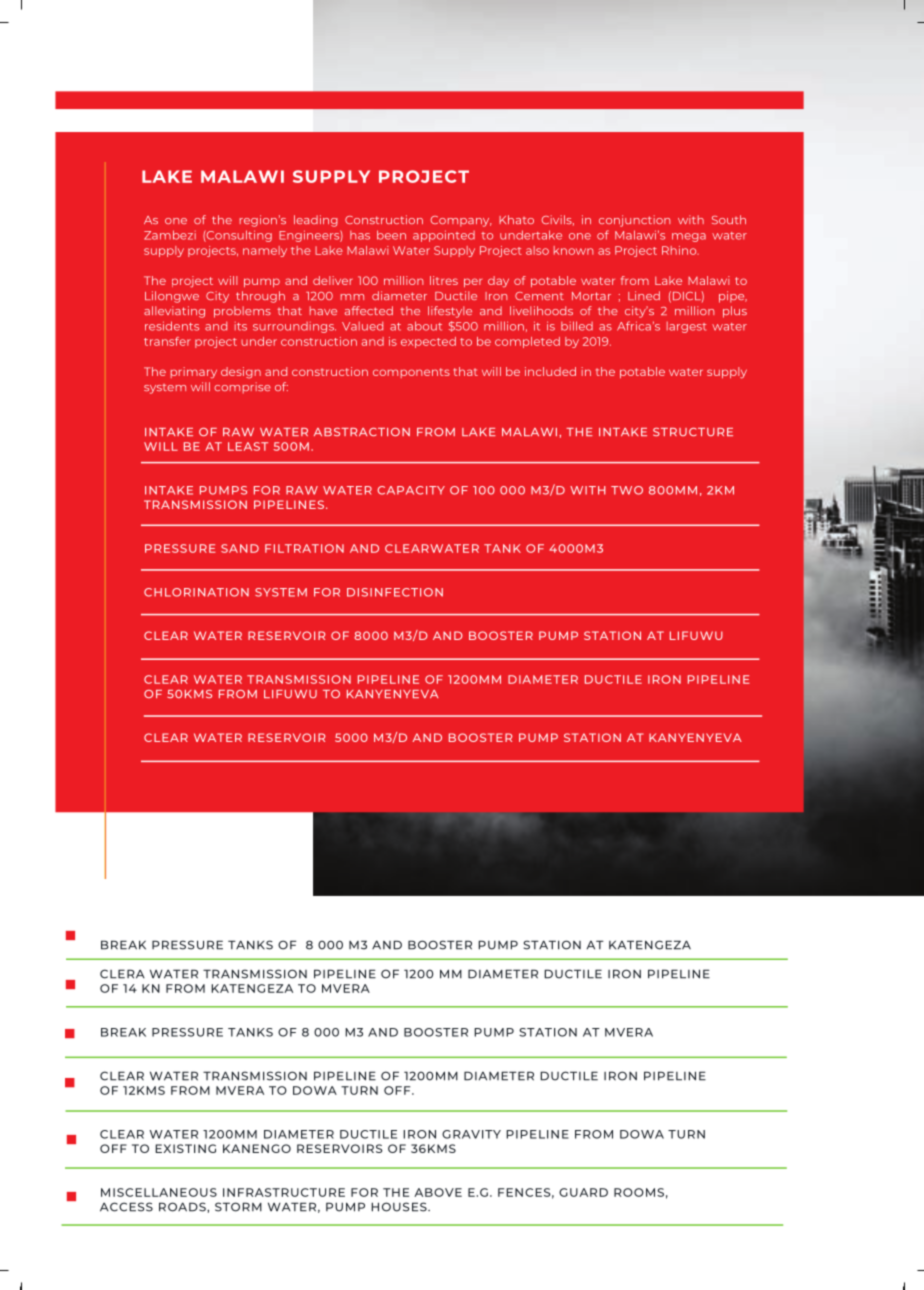  Describe the element at coordinates (471, 1134) in the page. I see `GRAVITY` at that location.
